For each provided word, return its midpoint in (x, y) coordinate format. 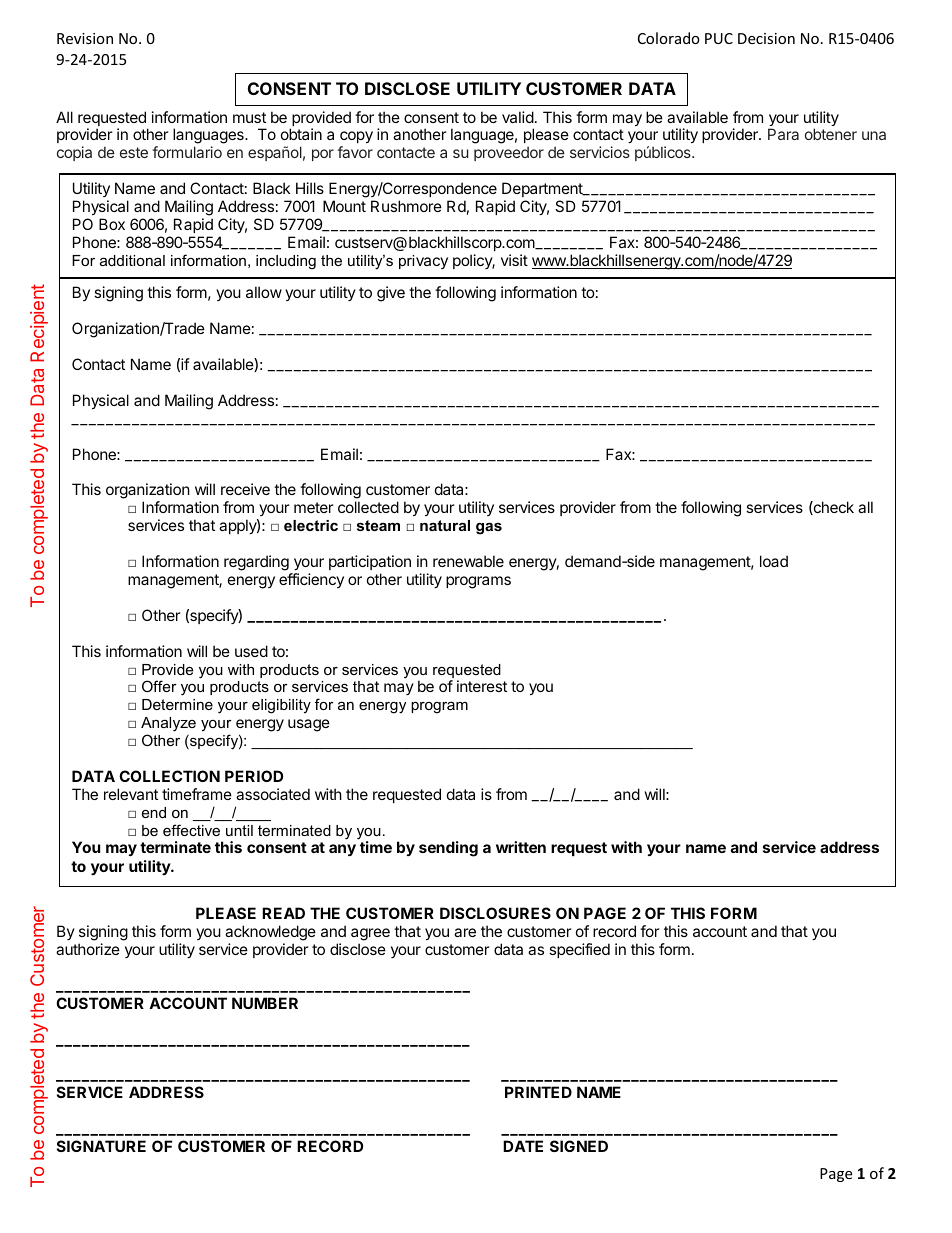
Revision (85, 38)
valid (518, 117)
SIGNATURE (101, 1146)
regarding (256, 563)
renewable (468, 561)
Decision (766, 38)
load (774, 561)
